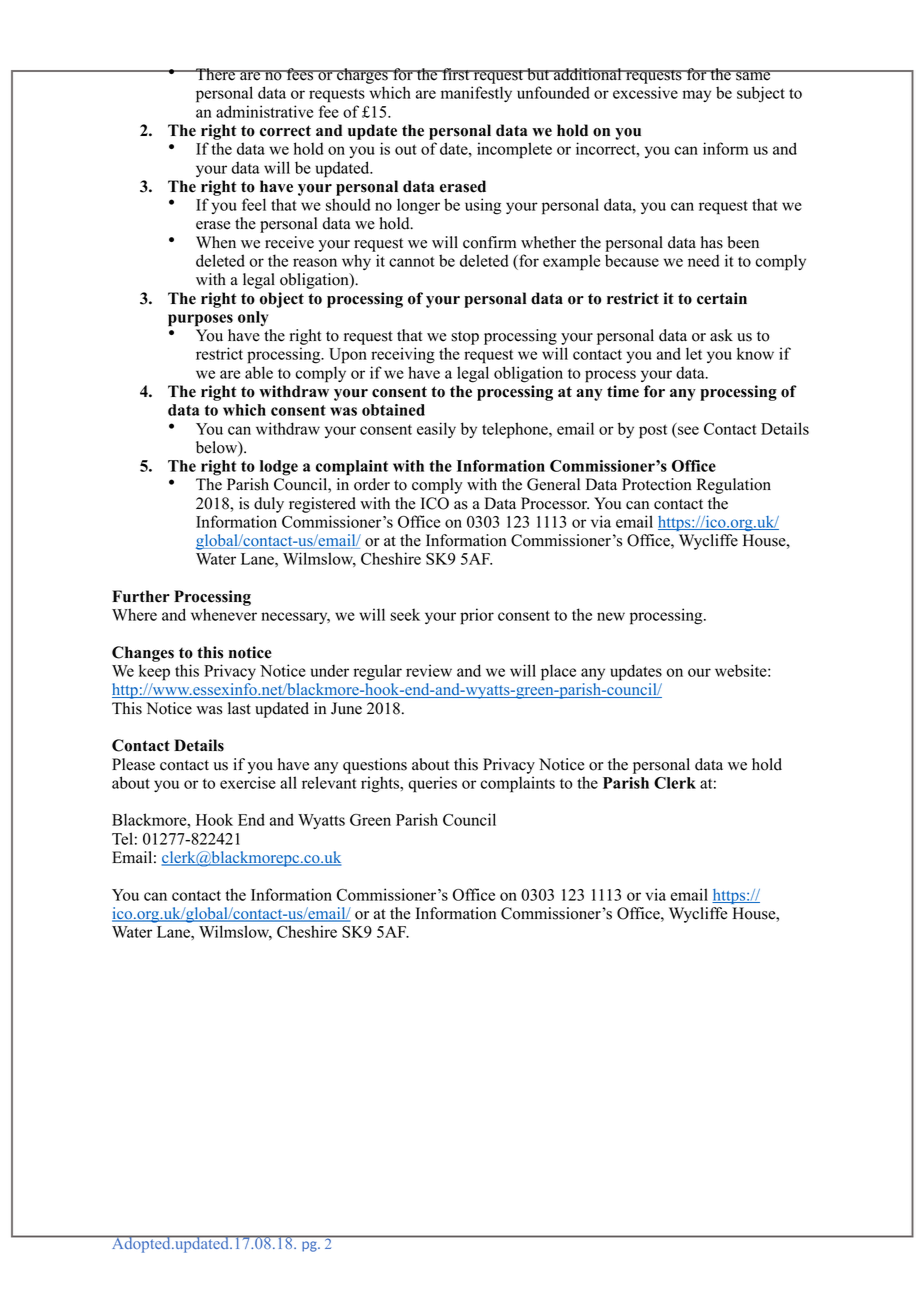 The image size is (924, 1308). Describe the element at coordinates (465, 338) in the screenshot. I see `stop` at that location.
